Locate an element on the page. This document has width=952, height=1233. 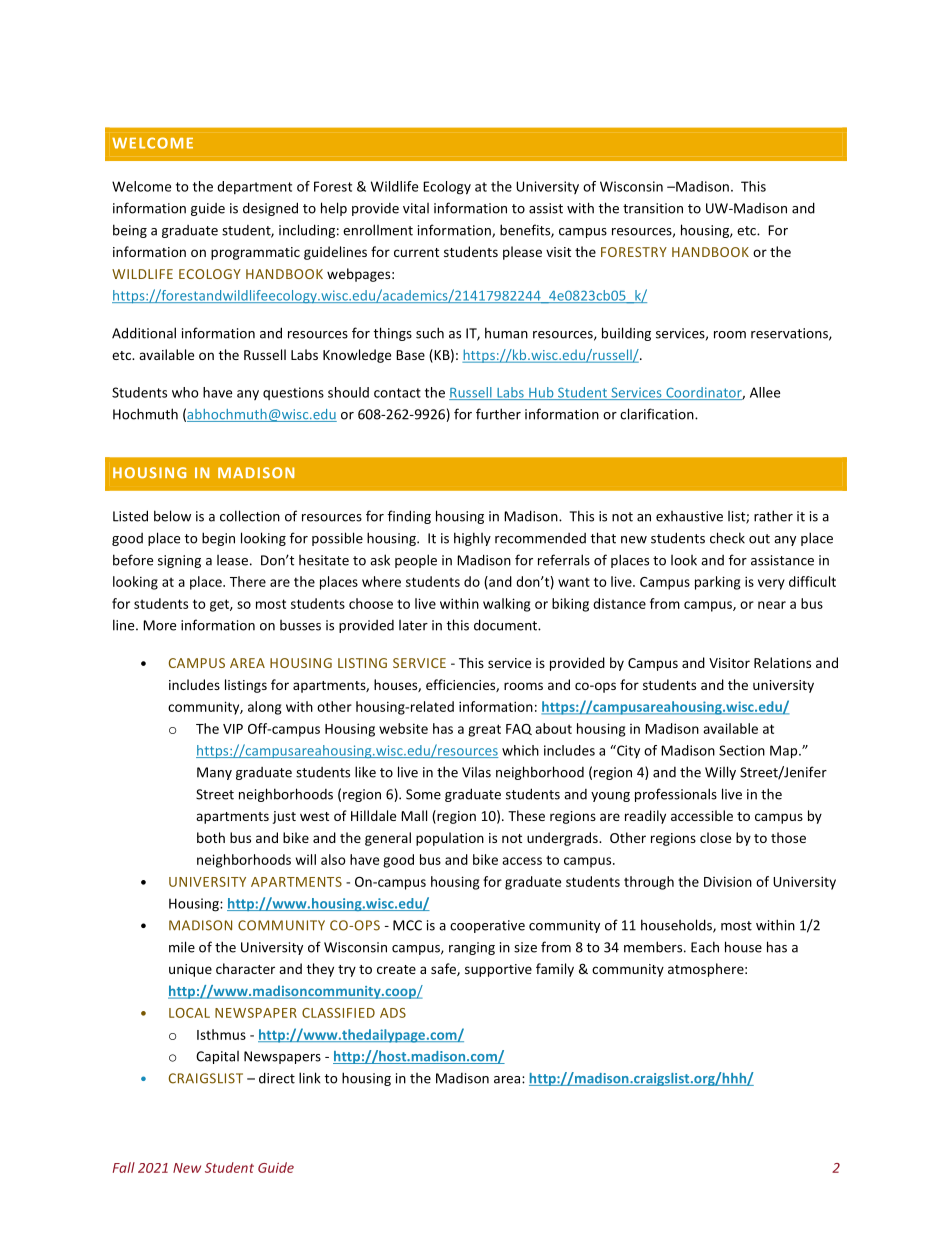
along is located at coordinates (265, 708).
